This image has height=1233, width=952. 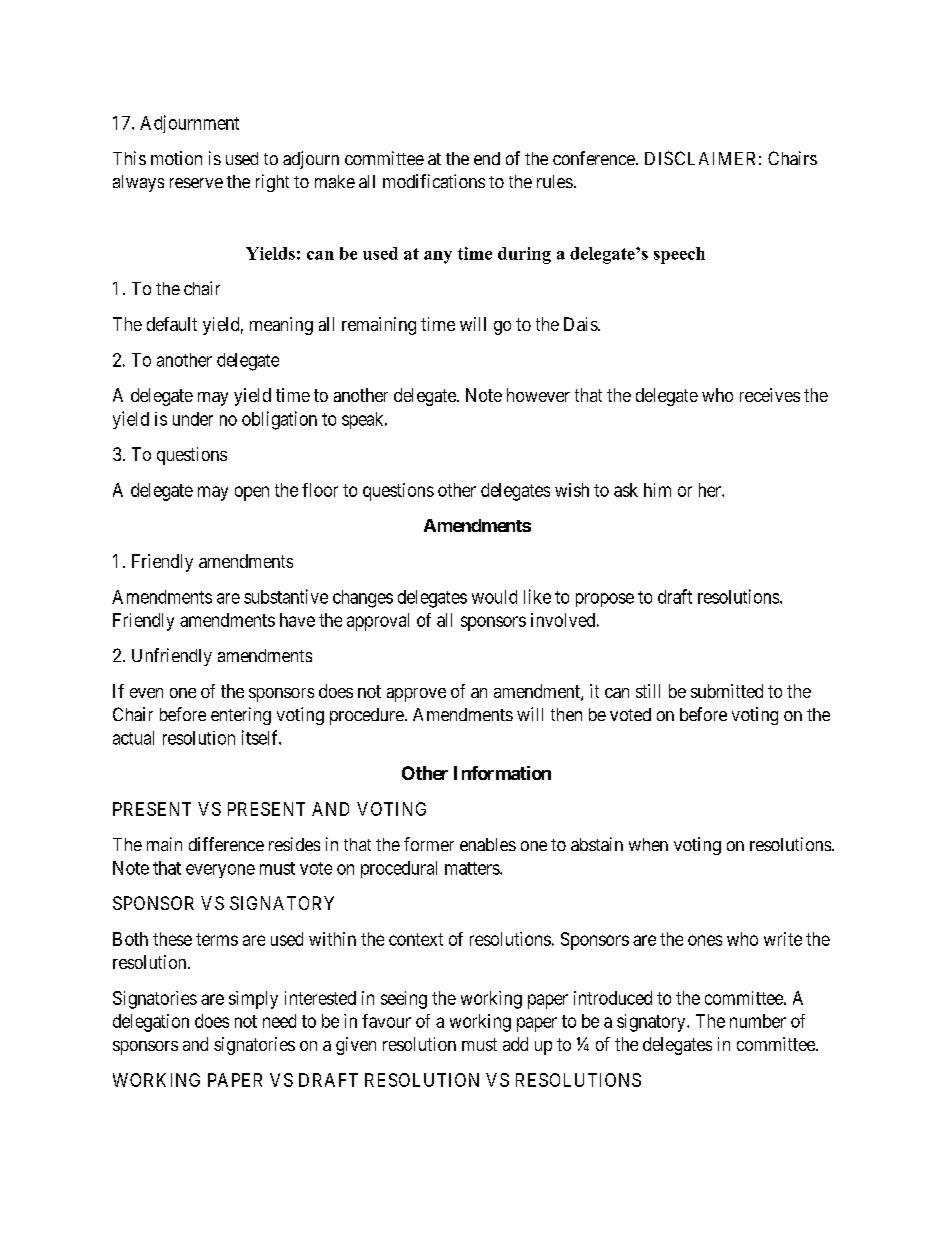 What do you see at coordinates (196, 183) in the image?
I see `reserve` at bounding box center [196, 183].
